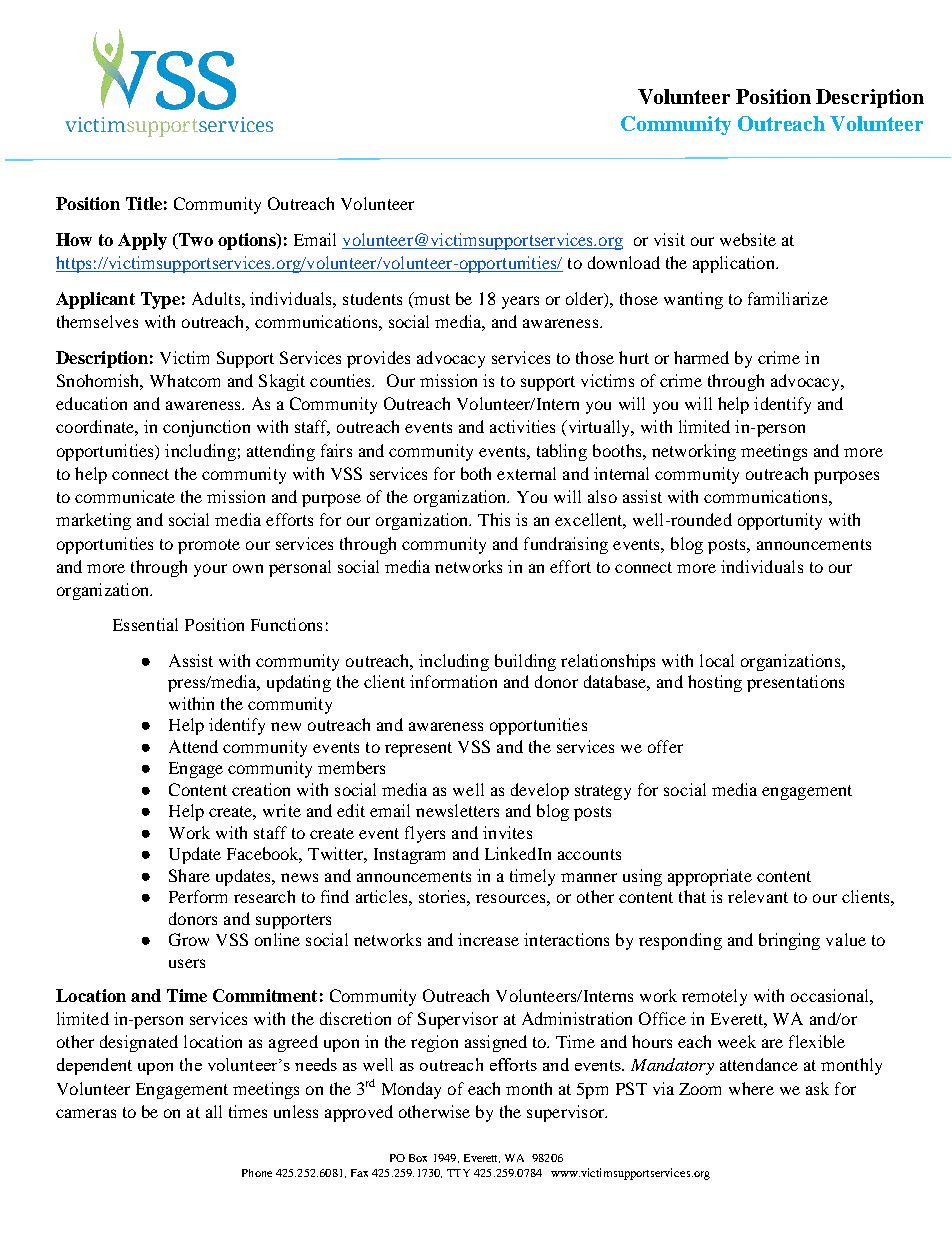 This screenshot has width=952, height=1233. What do you see at coordinates (748, 239) in the screenshot?
I see `website` at bounding box center [748, 239].
